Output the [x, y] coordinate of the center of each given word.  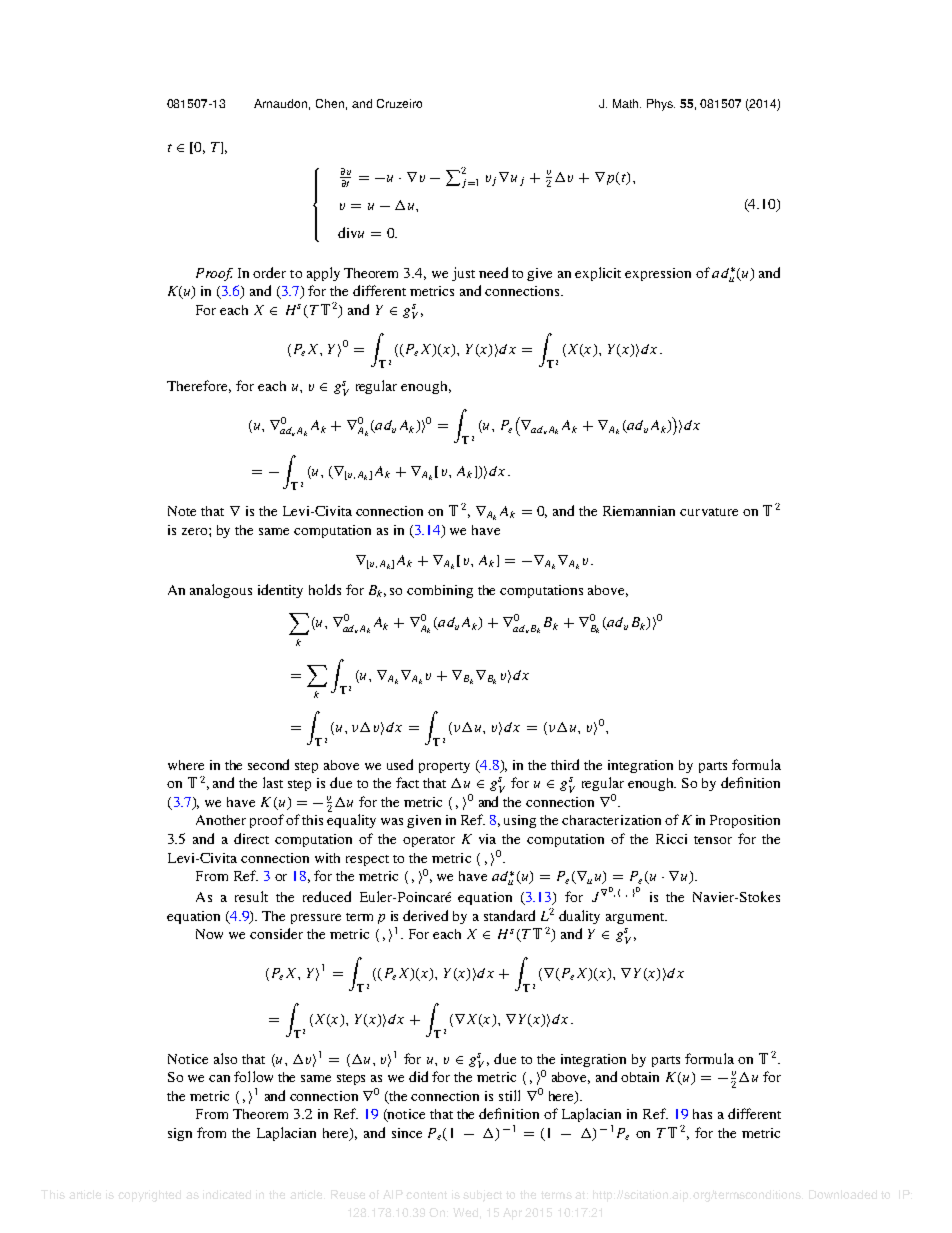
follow [253, 1076]
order [269, 272]
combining [440, 591]
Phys [661, 105]
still [509, 1095]
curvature [709, 512]
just [463, 274]
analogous [221, 591]
